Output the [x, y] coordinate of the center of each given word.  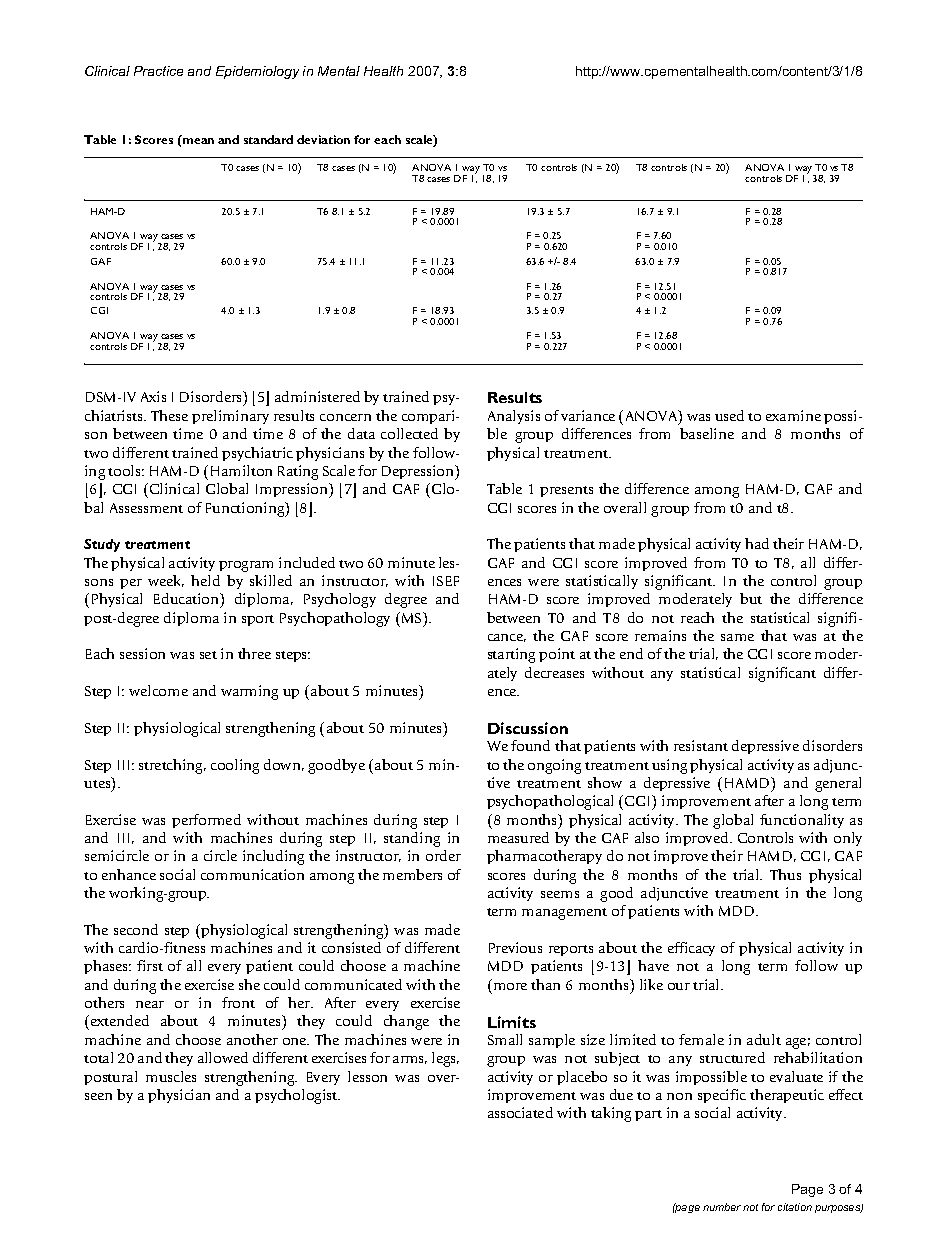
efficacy [691, 949]
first [150, 965]
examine [793, 415]
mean [198, 141]
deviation [323, 139]
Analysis [514, 417]
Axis [153, 396]
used [729, 415]
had [757, 543]
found [530, 745]
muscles [171, 1076]
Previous [515, 947]
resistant [701, 745]
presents [566, 491]
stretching [172, 766]
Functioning [246, 509]
